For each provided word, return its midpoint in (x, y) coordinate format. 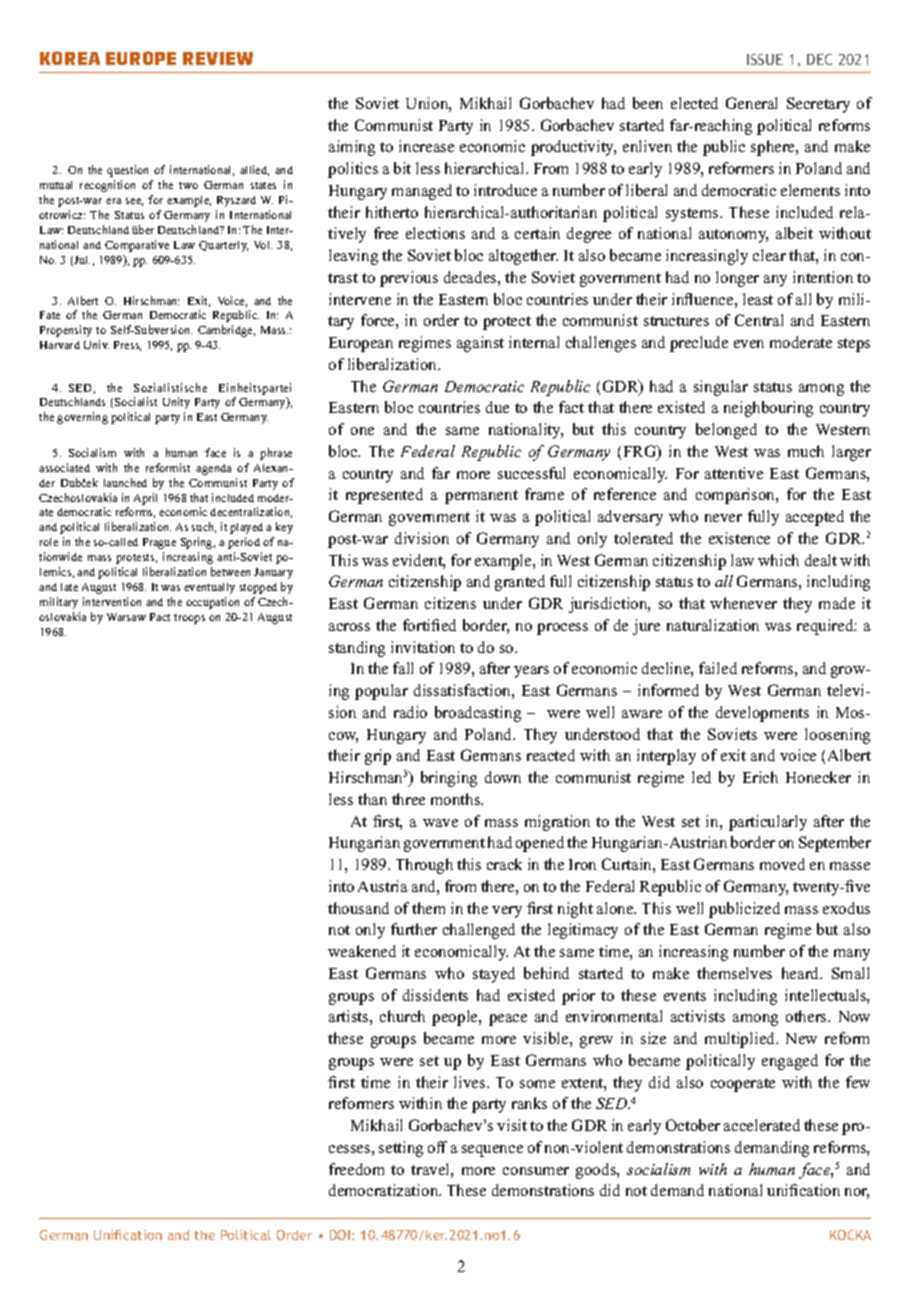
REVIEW (218, 58)
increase (426, 146)
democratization (385, 1190)
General (751, 103)
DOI (340, 1235)
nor (857, 1193)
